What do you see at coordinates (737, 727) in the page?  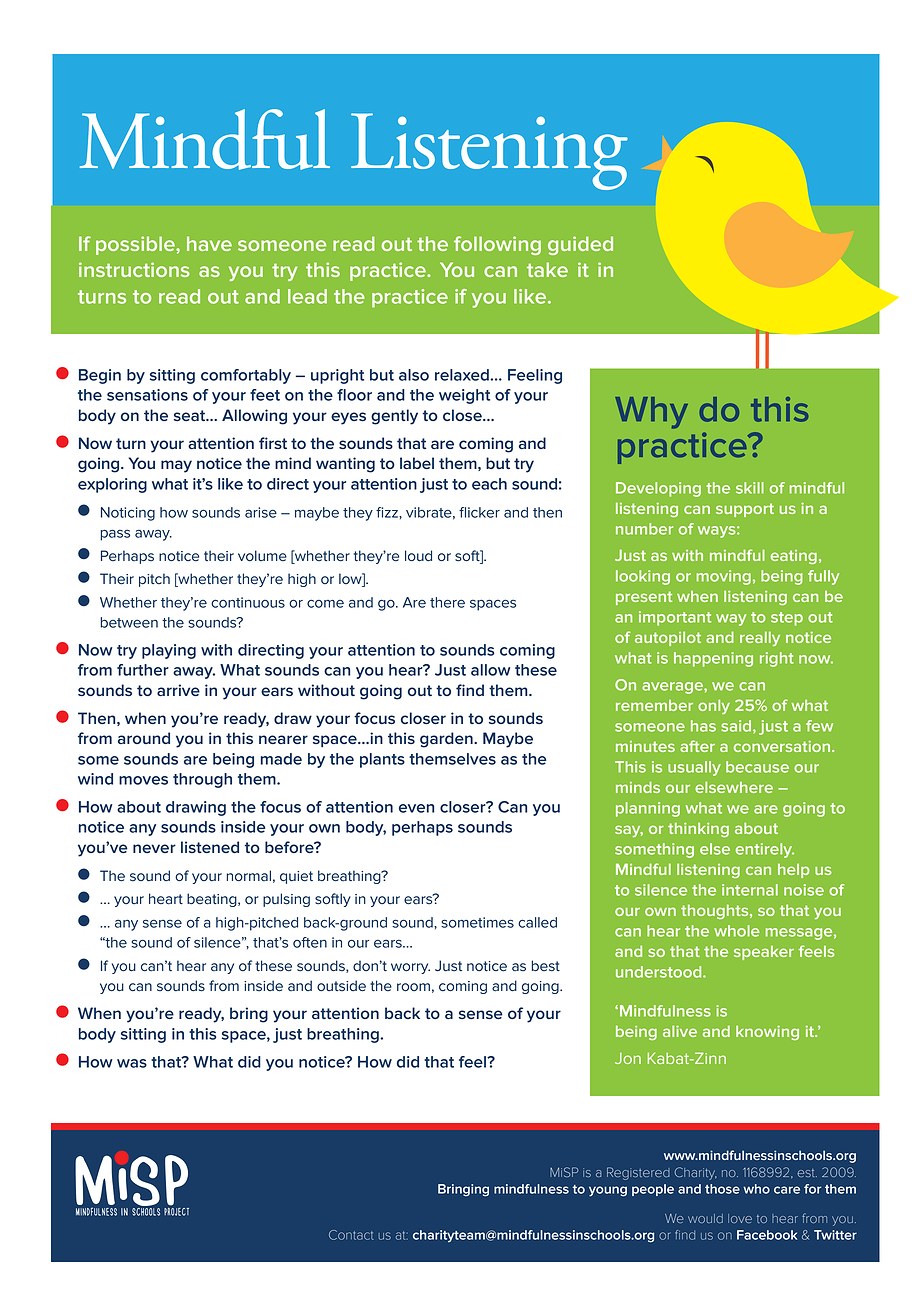 I see `said` at bounding box center [737, 727].
